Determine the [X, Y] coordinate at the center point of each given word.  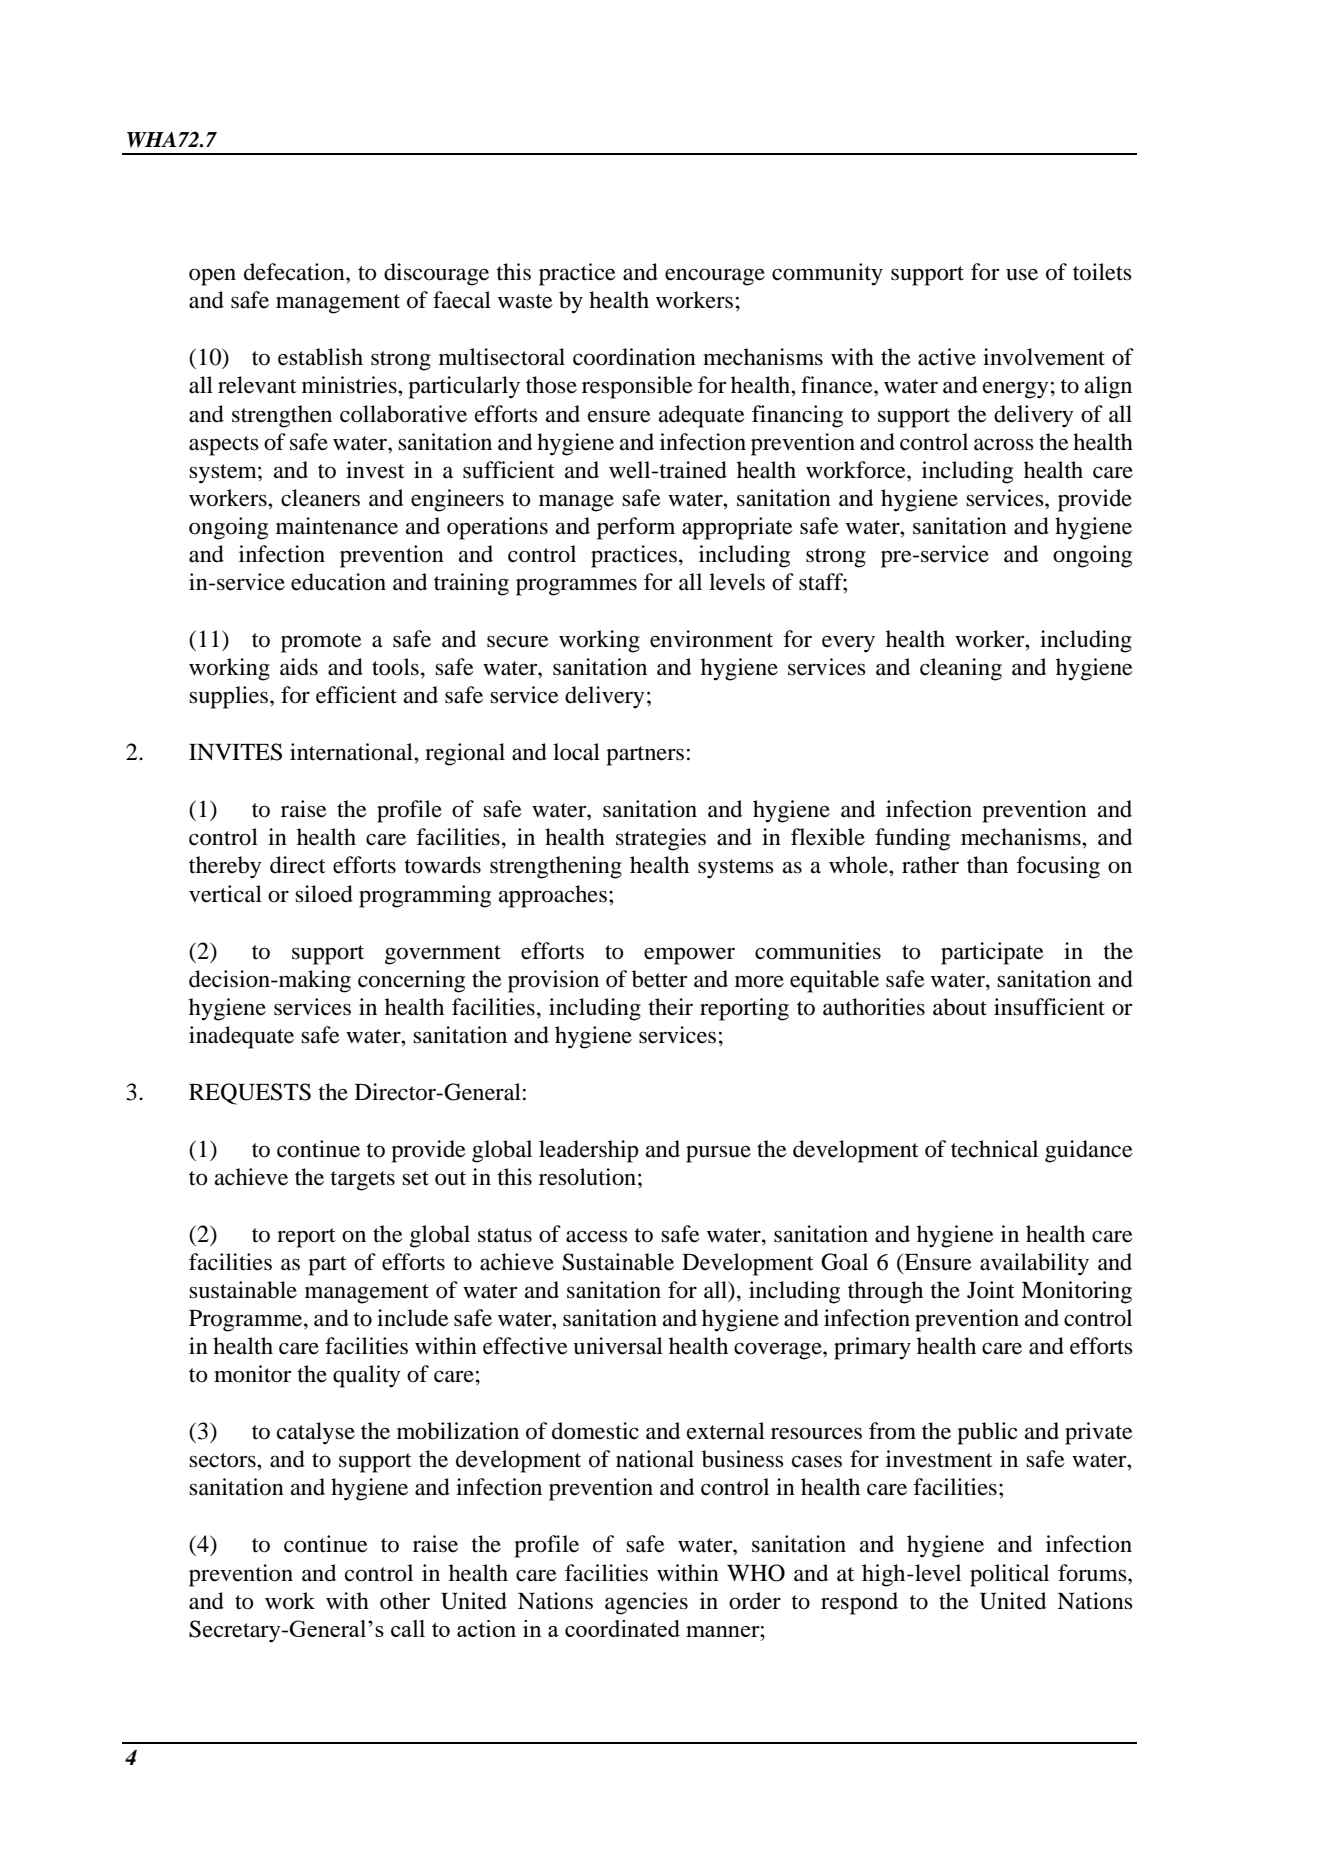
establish [320, 357]
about [960, 1007]
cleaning [961, 669]
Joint [991, 1290]
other [405, 1601]
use [1022, 274]
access [597, 1236]
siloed [324, 894]
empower [689, 956]
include [413, 1318]
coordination [634, 357]
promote [321, 643]
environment [711, 639]
